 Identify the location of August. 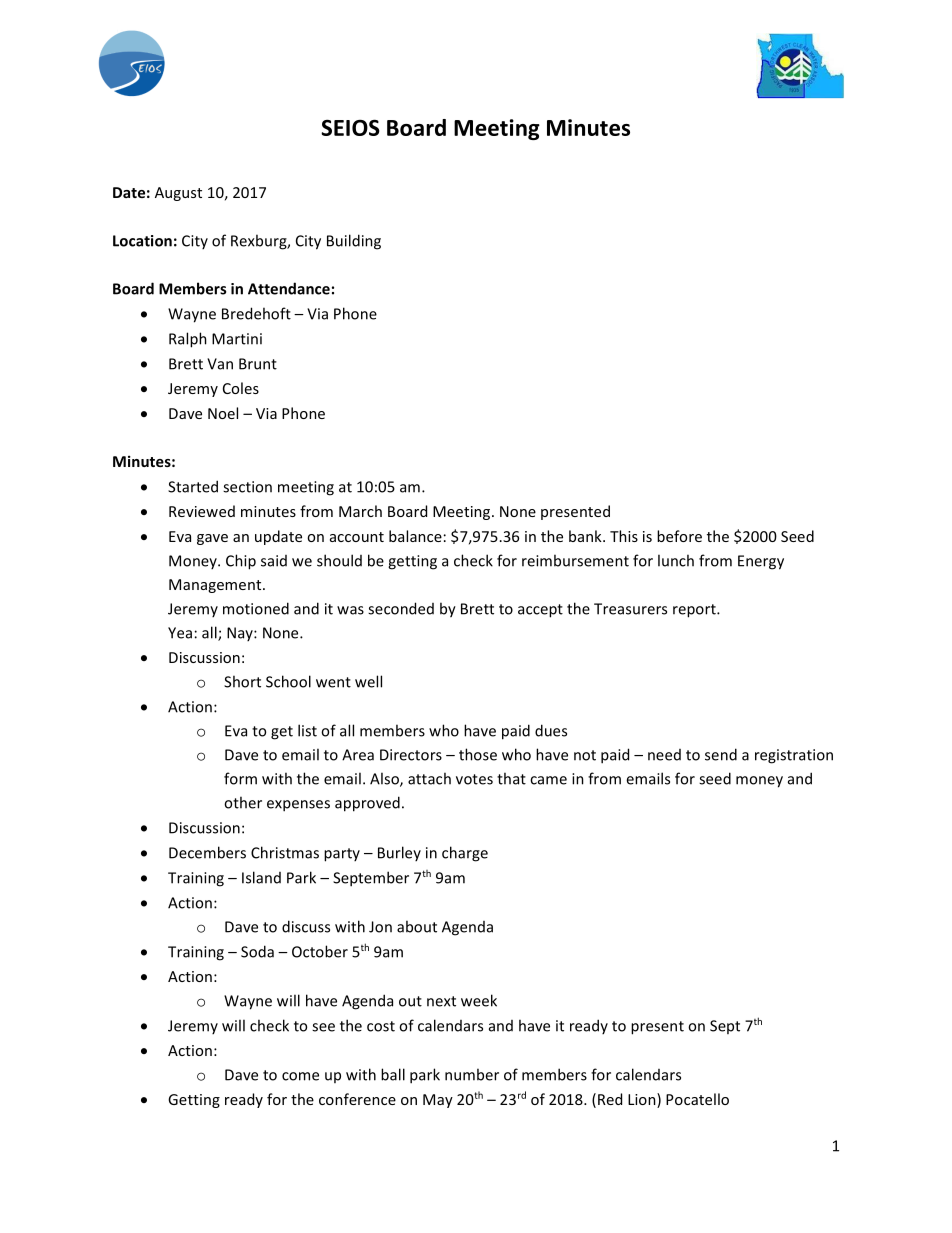
(178, 194).
